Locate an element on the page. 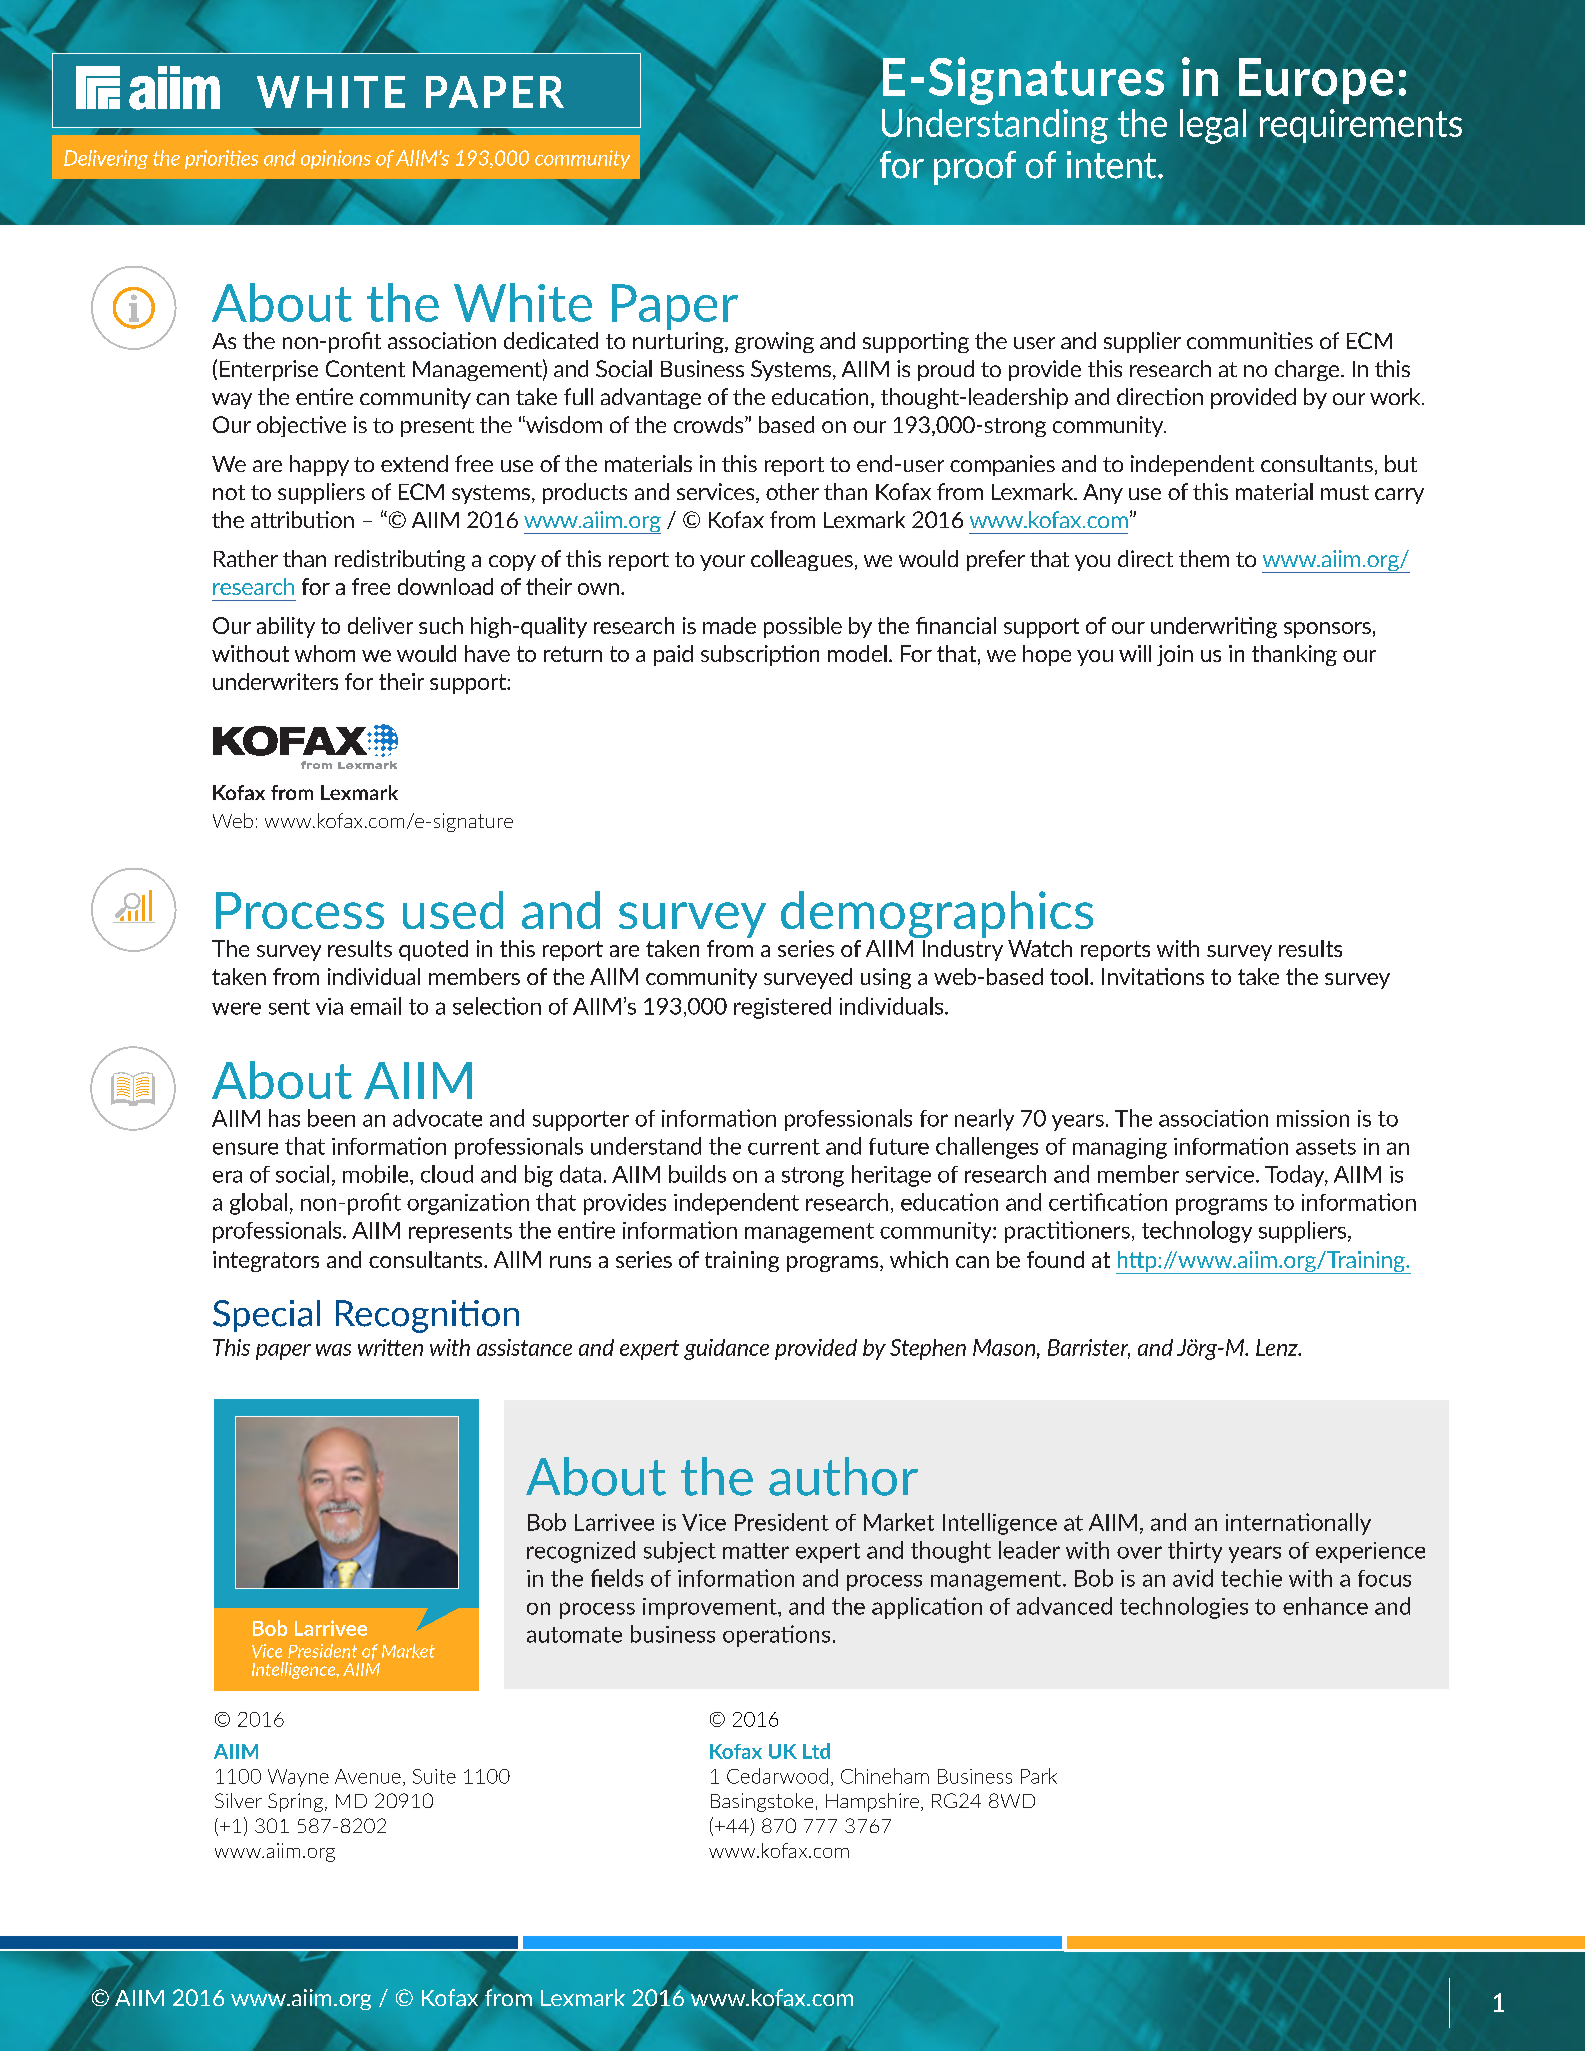 This page has height=2051, width=1585. using is located at coordinates (886, 978).
